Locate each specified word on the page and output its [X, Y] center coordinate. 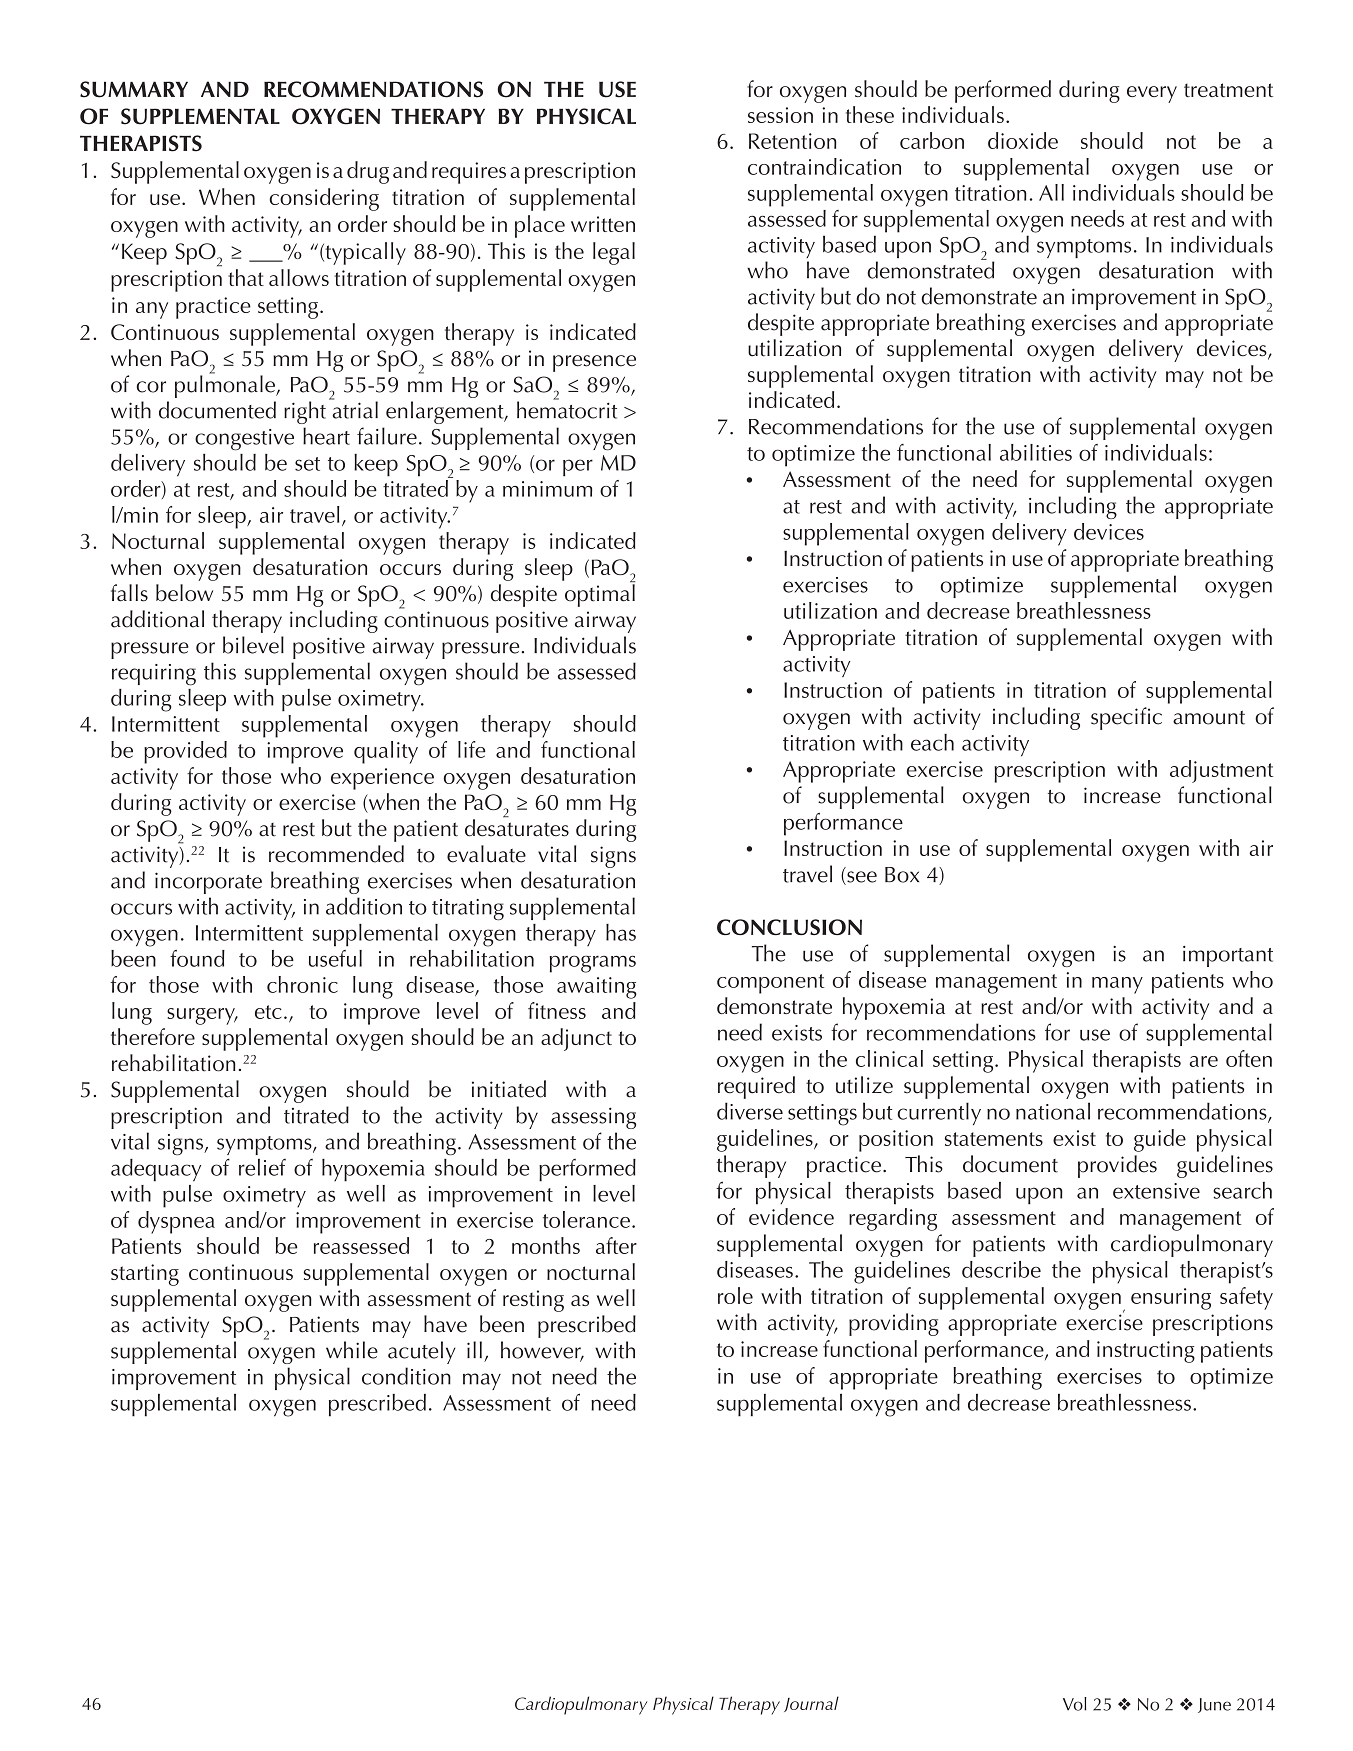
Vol [1074, 1704]
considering [324, 199]
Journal [811, 1704]
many [1117, 985]
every [1152, 94]
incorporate [208, 883]
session [780, 115]
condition [406, 1376]
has [621, 932]
